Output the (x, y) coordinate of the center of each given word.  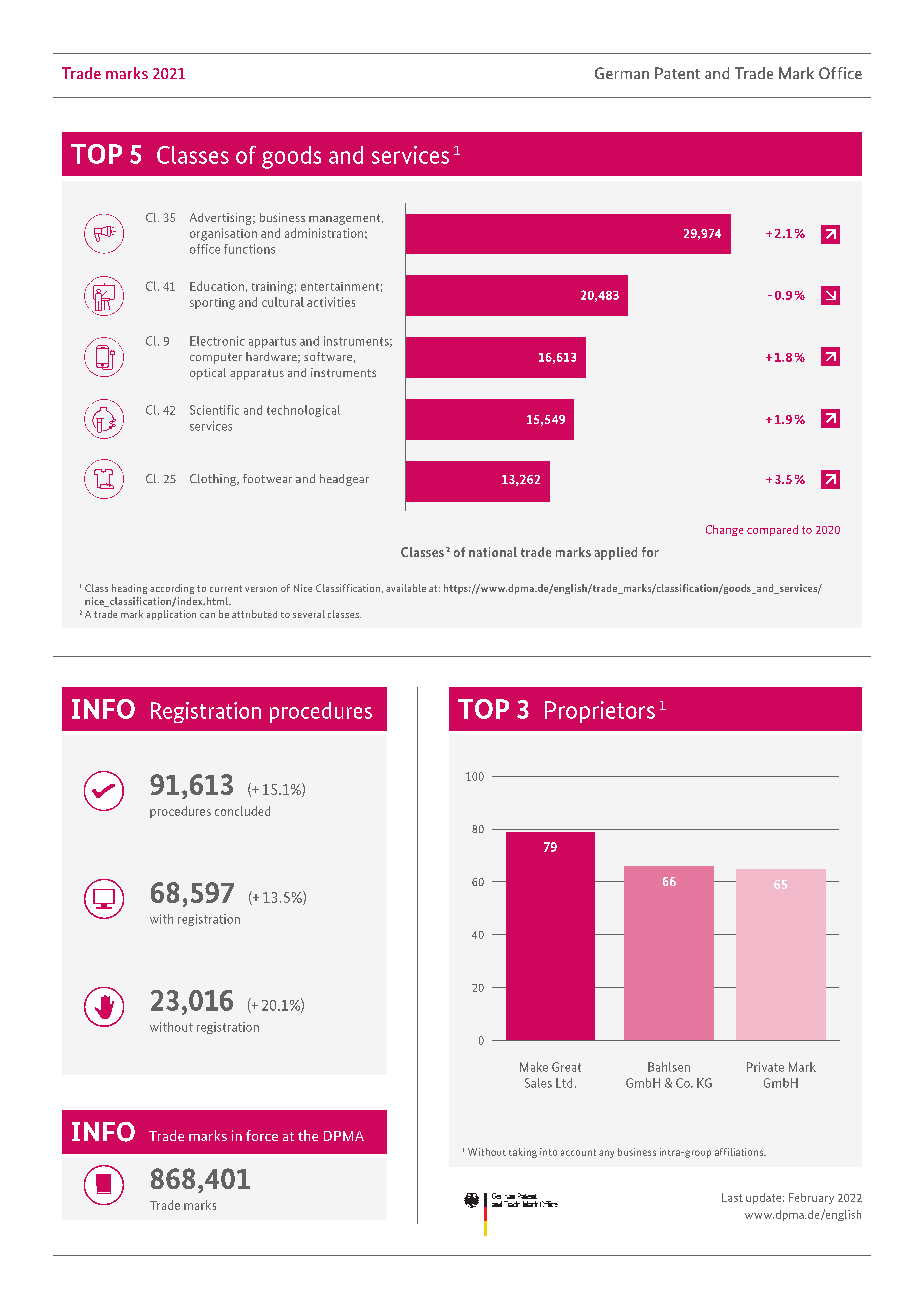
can (207, 615)
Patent (677, 73)
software (328, 356)
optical (208, 374)
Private (765, 1067)
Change (724, 530)
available (406, 588)
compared (772, 530)
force (262, 1135)
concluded (242, 811)
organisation (223, 234)
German (622, 73)
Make (534, 1067)
